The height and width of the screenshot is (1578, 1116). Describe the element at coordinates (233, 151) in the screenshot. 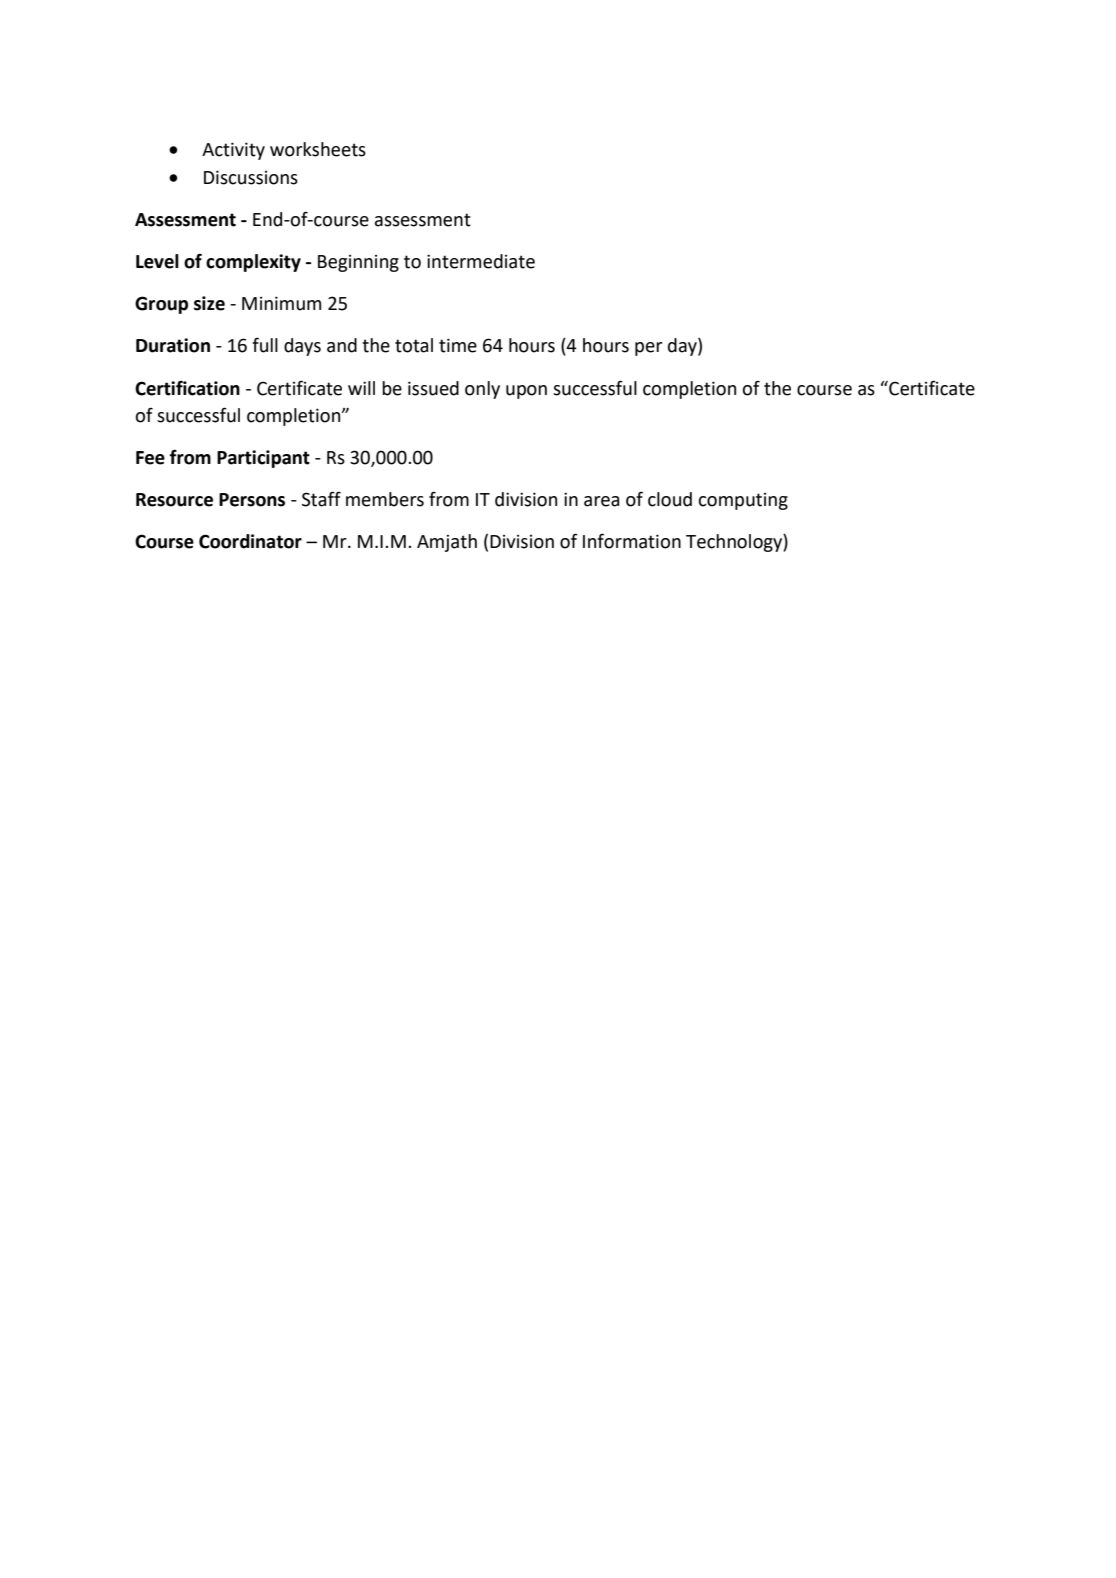

I see `Activity` at that location.
